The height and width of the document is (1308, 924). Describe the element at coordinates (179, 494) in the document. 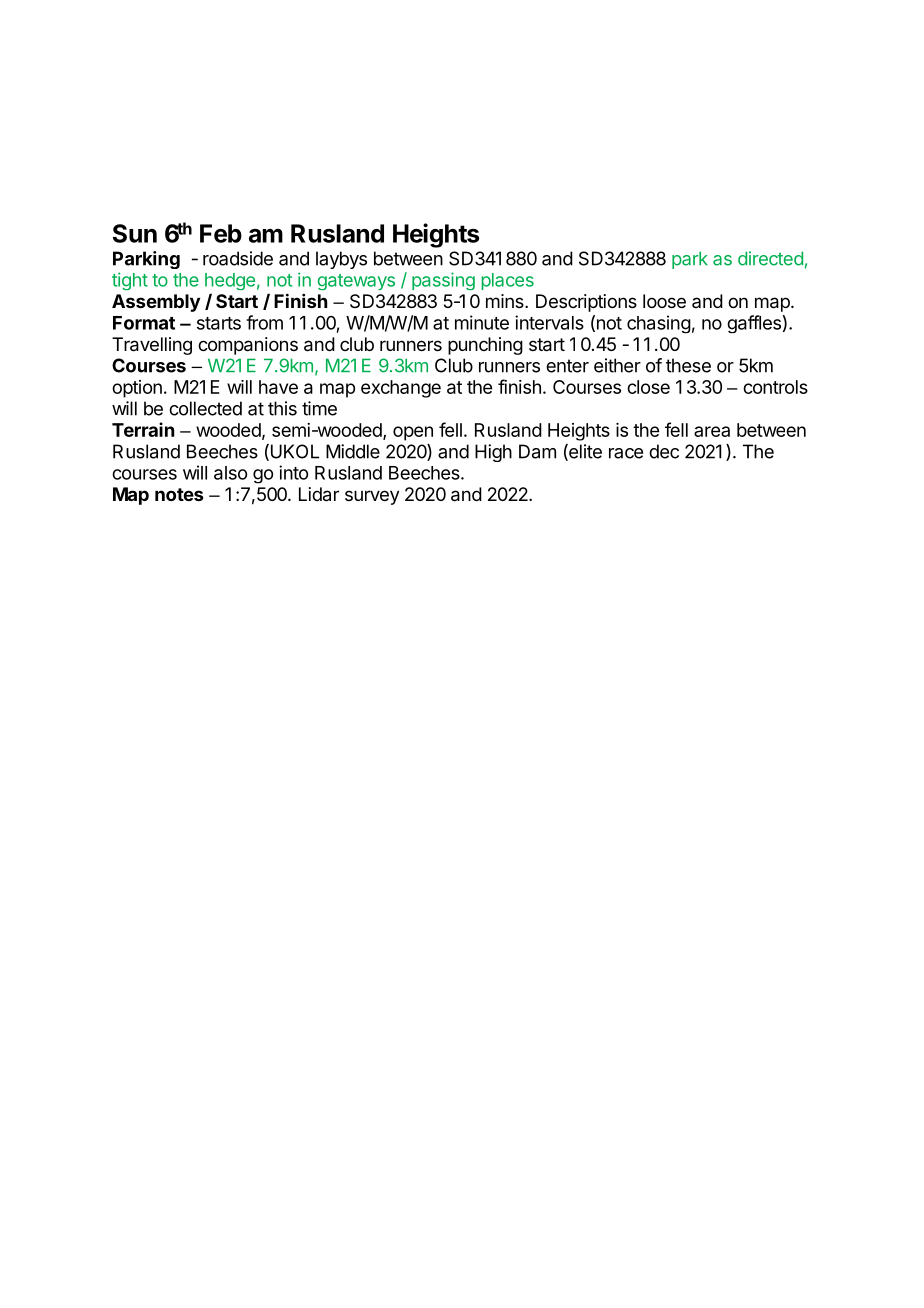

I see `notes` at that location.
